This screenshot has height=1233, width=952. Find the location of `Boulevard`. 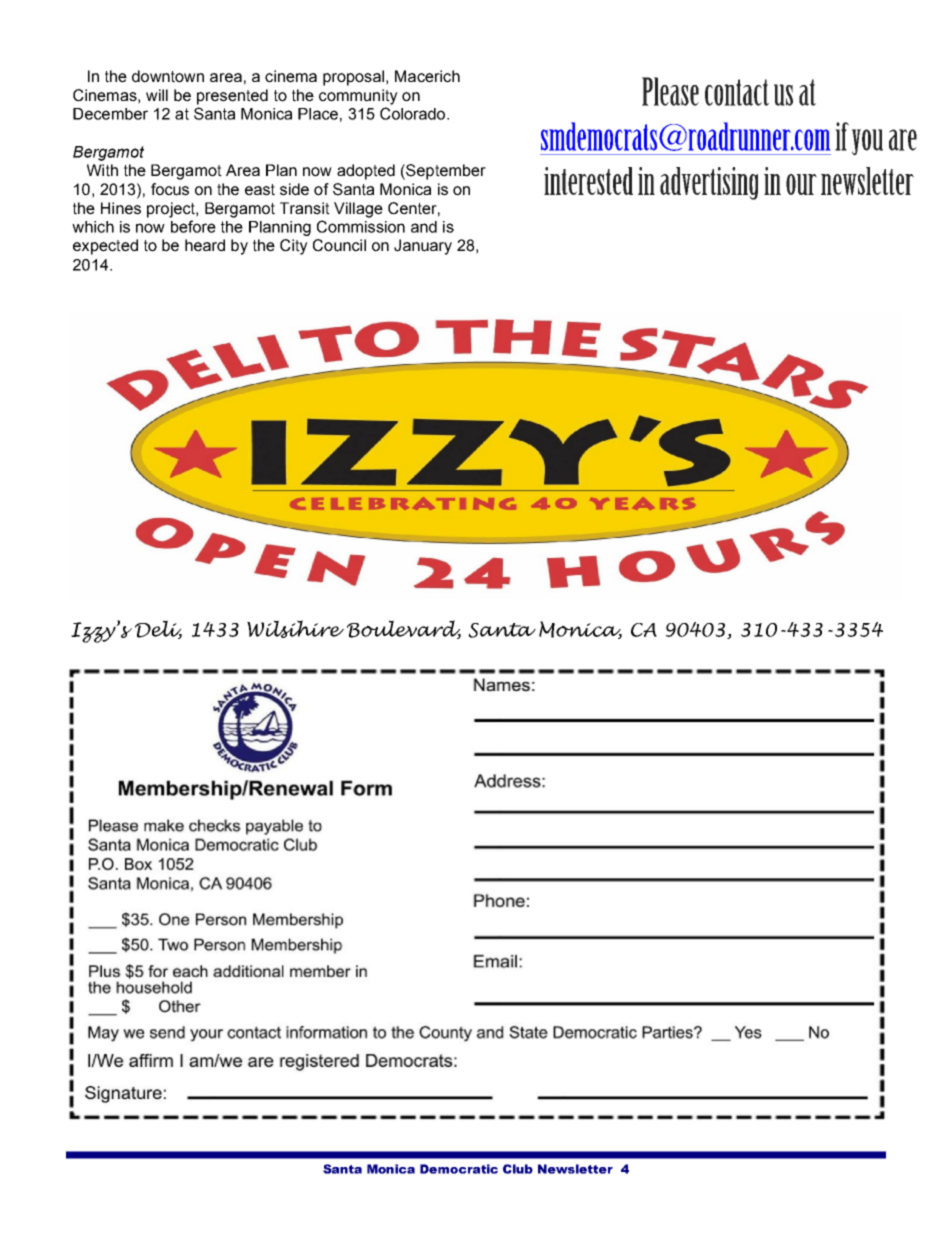

Boulevard is located at coordinates (404, 629).
